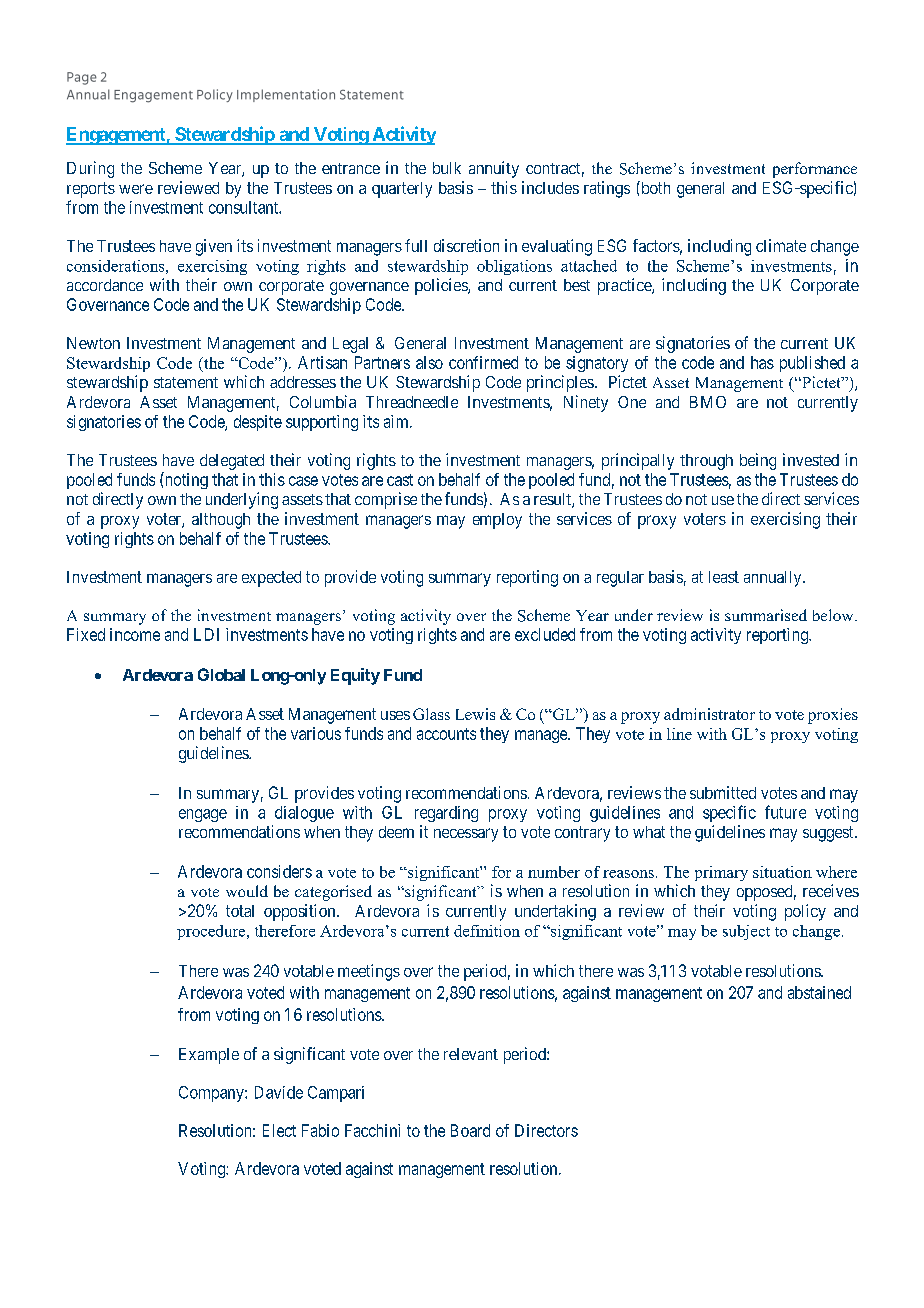  What do you see at coordinates (497, 521) in the screenshot?
I see `employ` at bounding box center [497, 521].
